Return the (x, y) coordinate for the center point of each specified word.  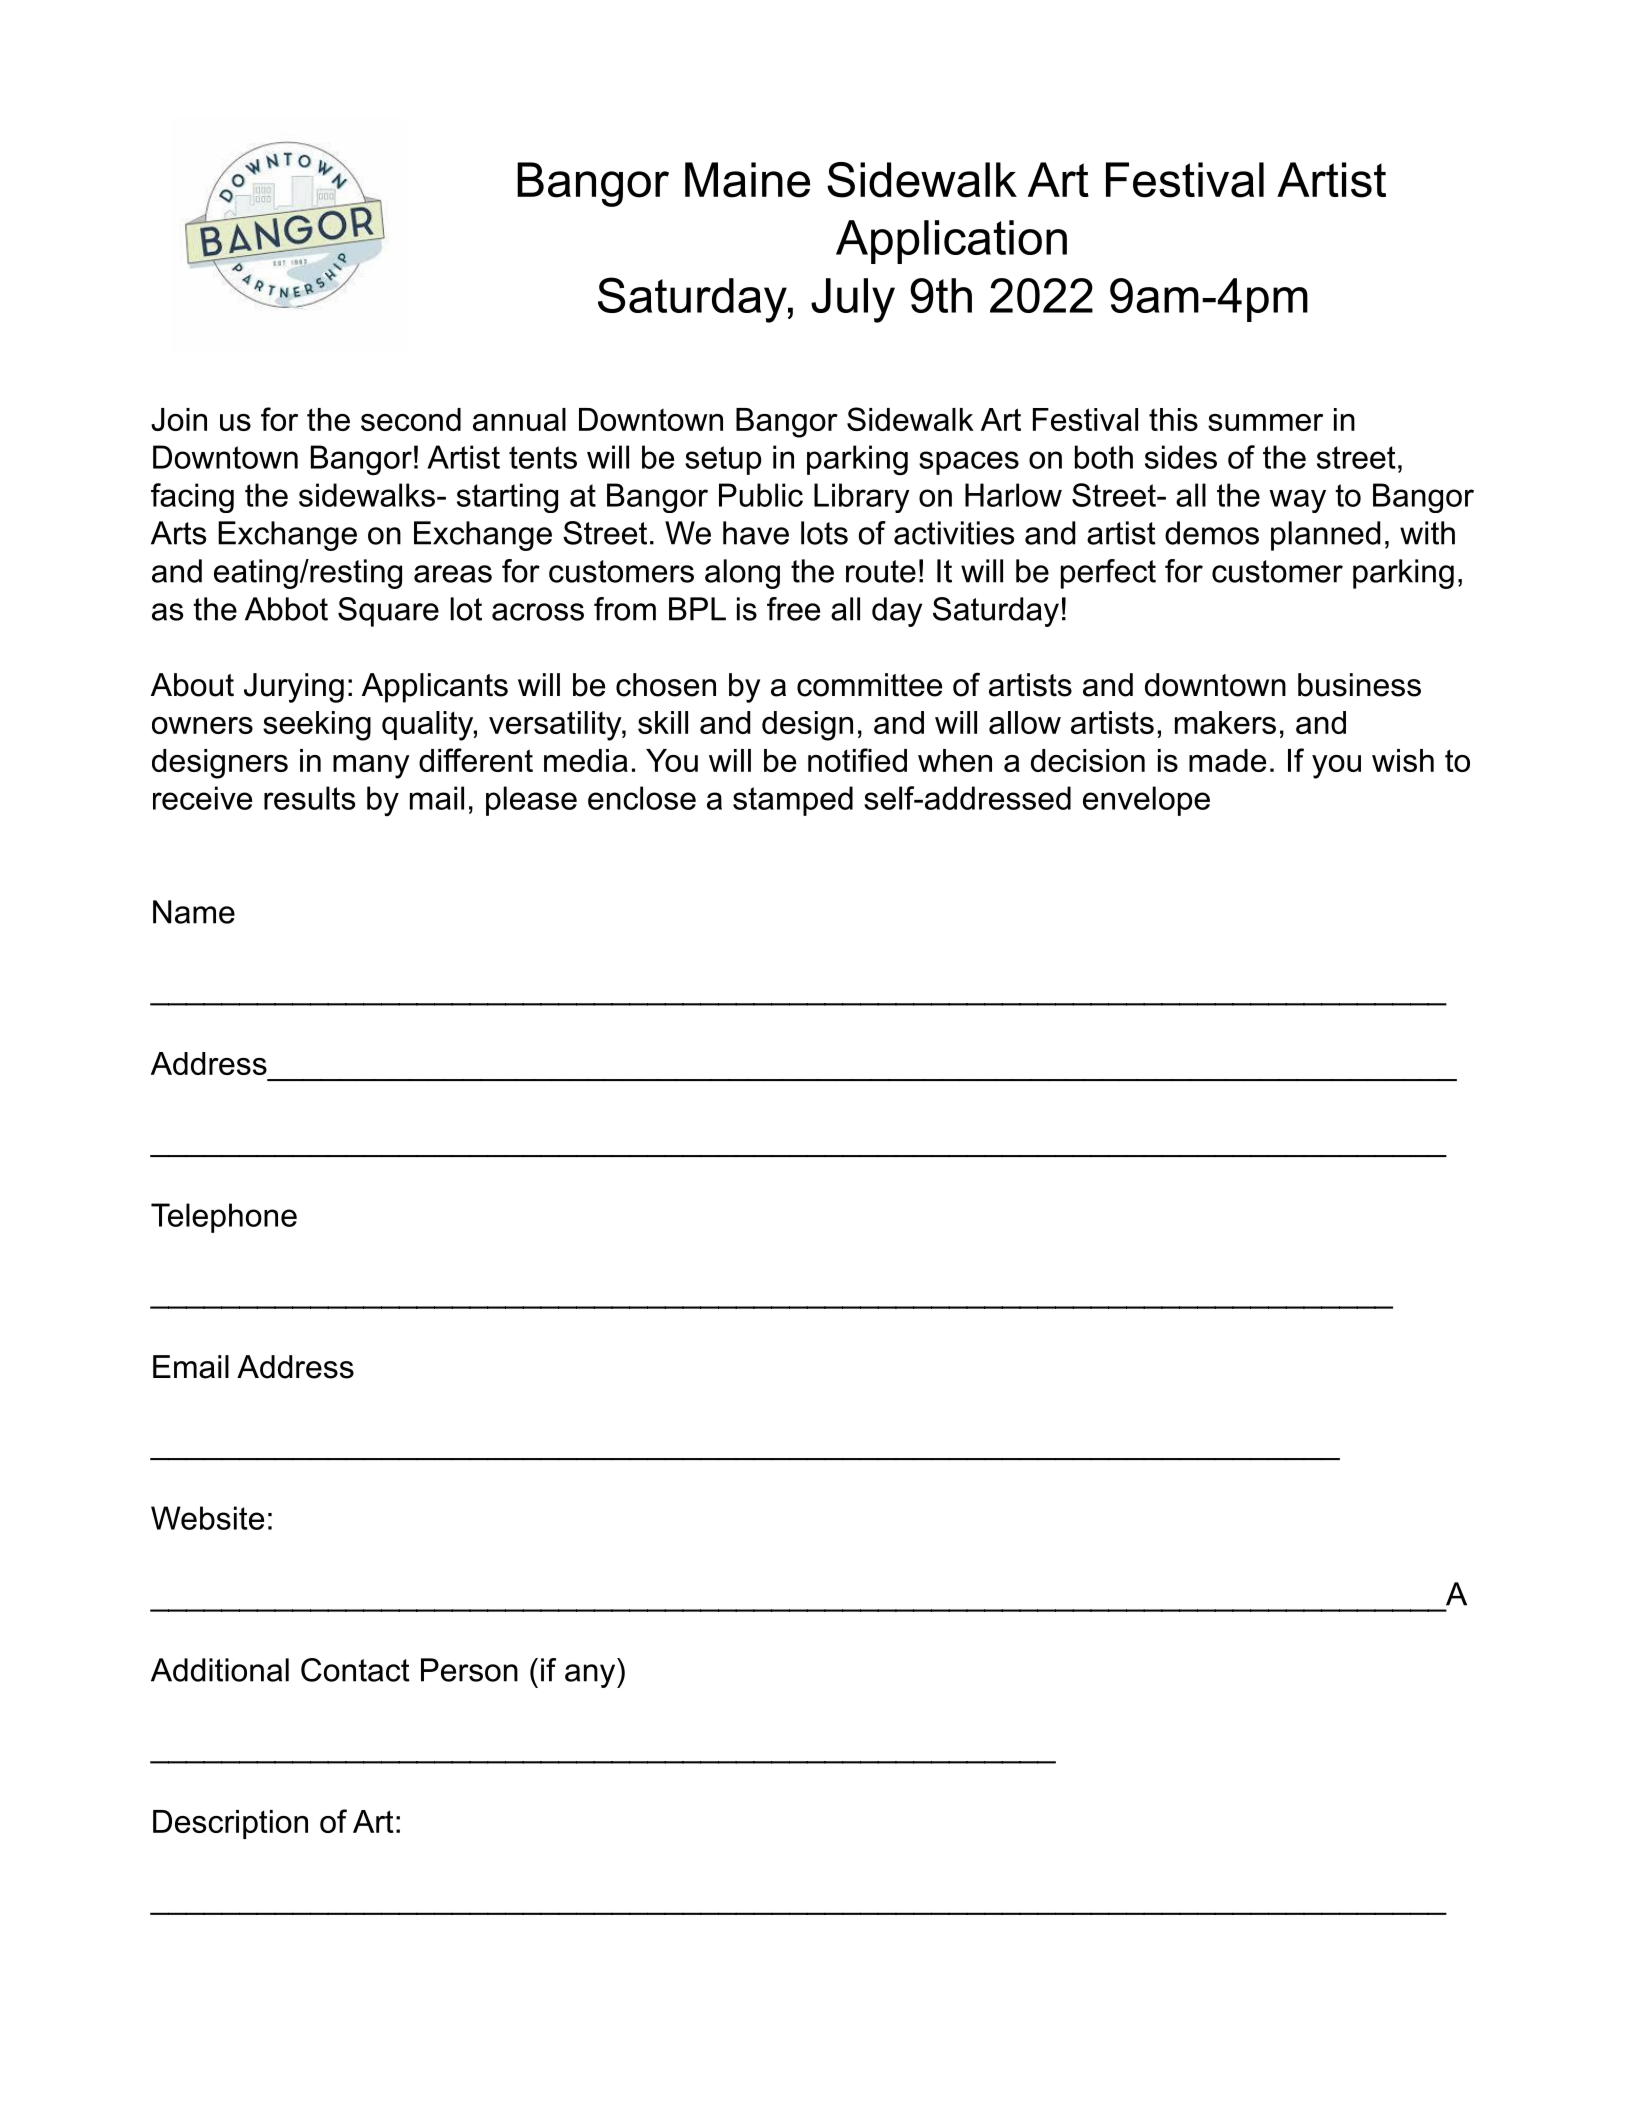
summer (1265, 422)
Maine (747, 180)
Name (194, 912)
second (411, 419)
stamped (793, 801)
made (1227, 760)
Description (230, 1824)
